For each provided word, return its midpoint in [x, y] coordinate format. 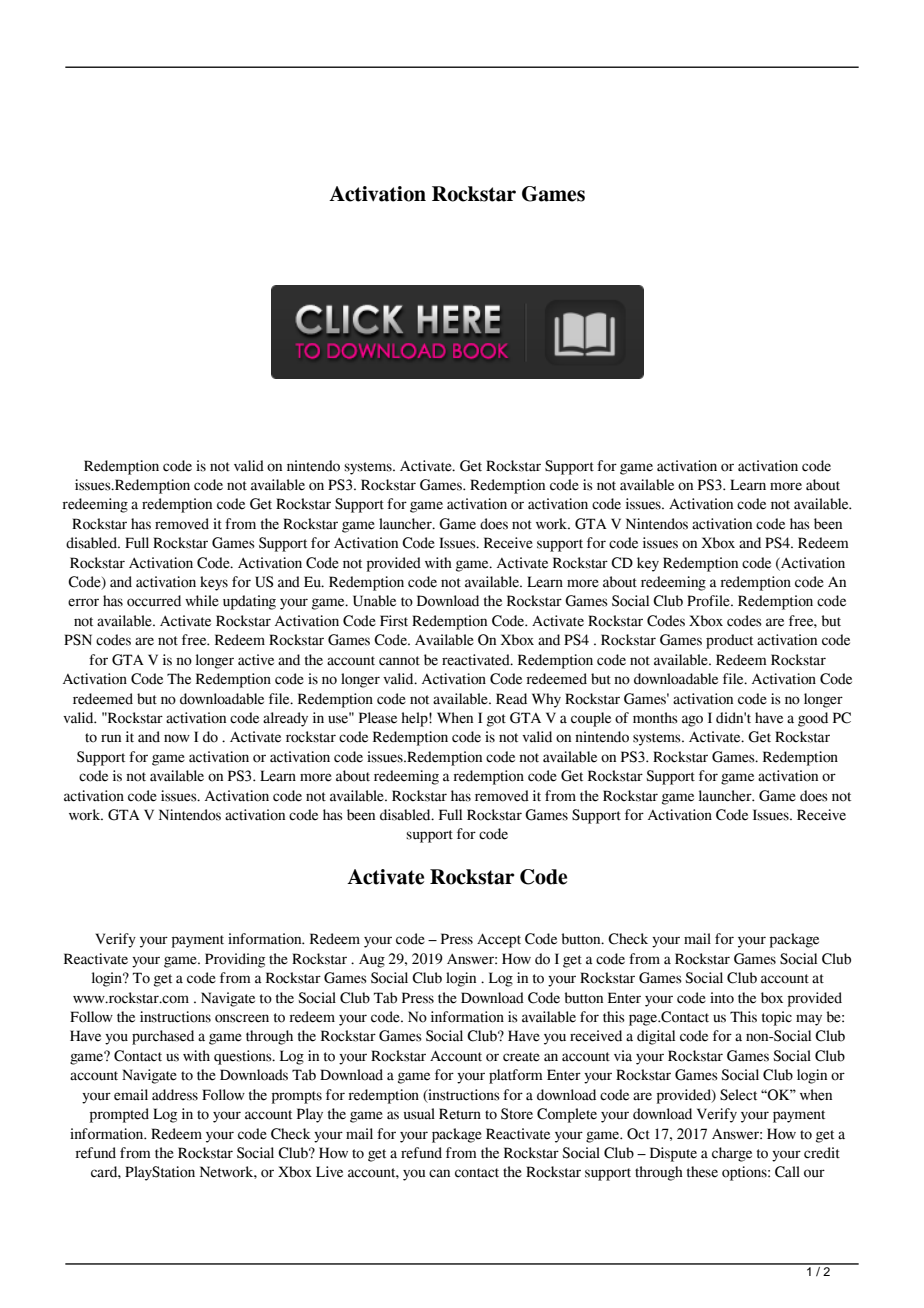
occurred [154, 601]
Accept [499, 940]
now [177, 738]
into [722, 998]
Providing [235, 960]
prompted [119, 1115]
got [496, 720]
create [521, 1057]
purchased [163, 1037]
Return [460, 1114]
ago [692, 721]
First [394, 621]
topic [777, 1018]
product [729, 641]
